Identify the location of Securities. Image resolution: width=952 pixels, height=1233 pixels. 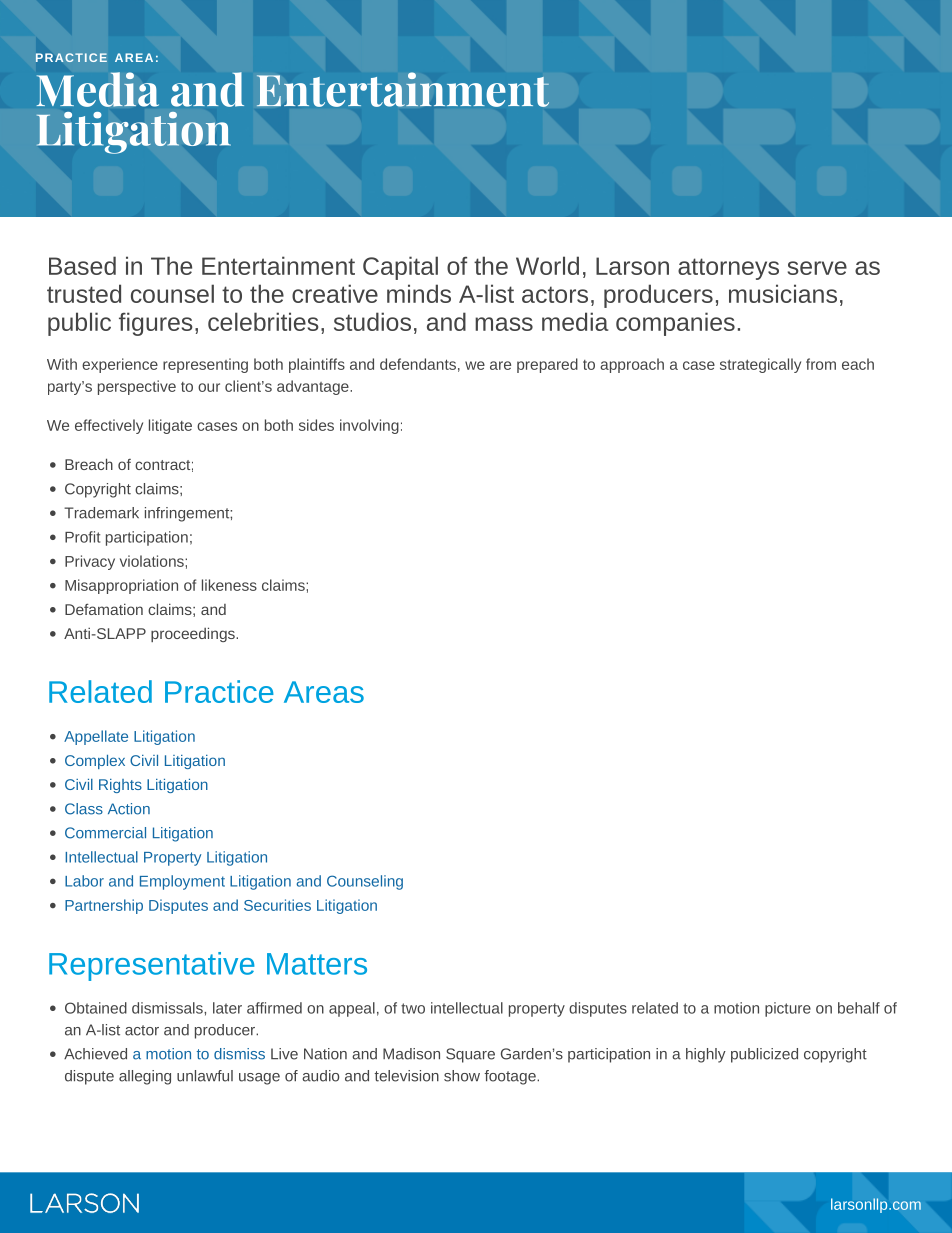
(277, 905).
